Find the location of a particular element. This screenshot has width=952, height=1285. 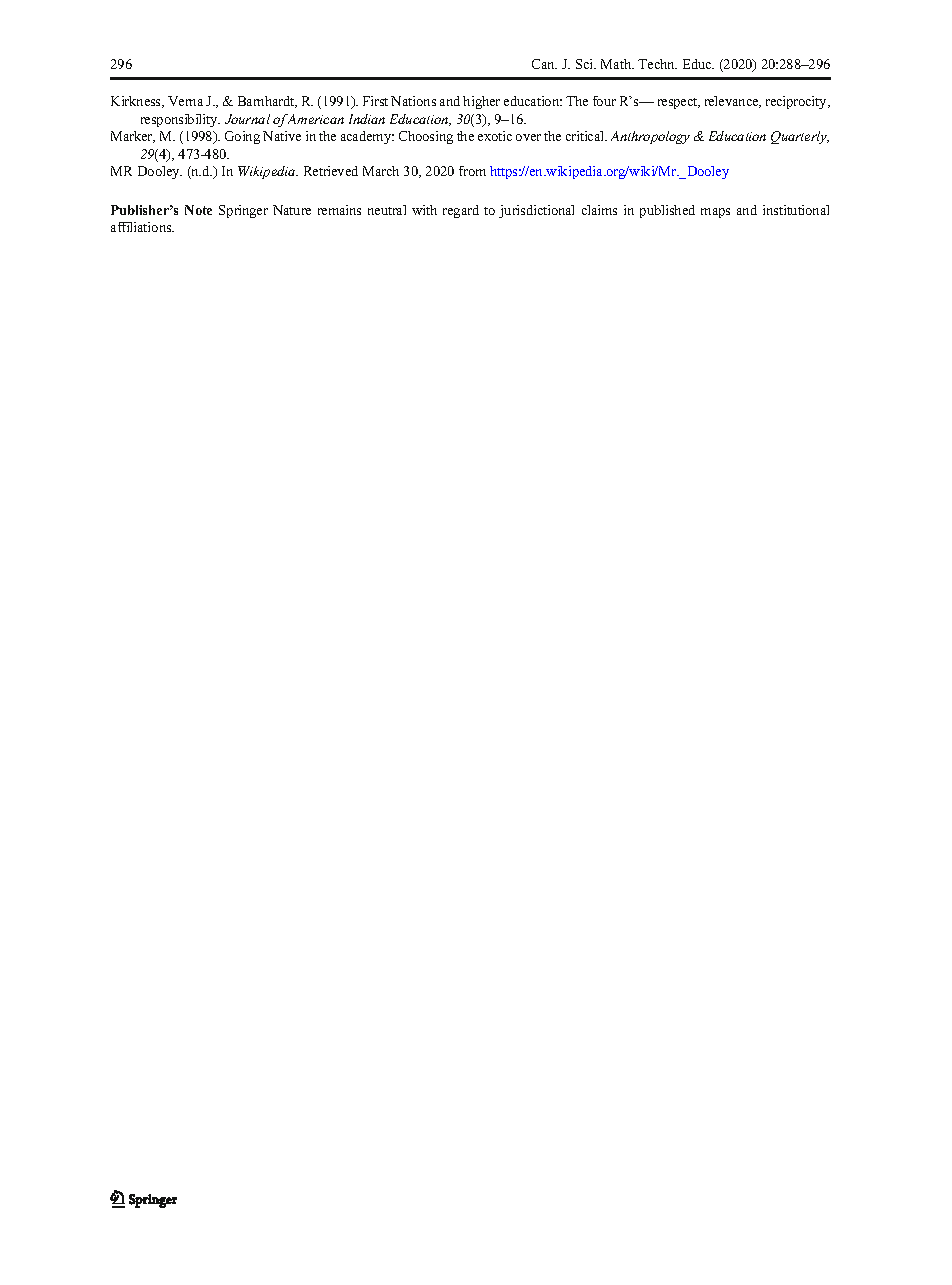

affiliations is located at coordinates (142, 227).
